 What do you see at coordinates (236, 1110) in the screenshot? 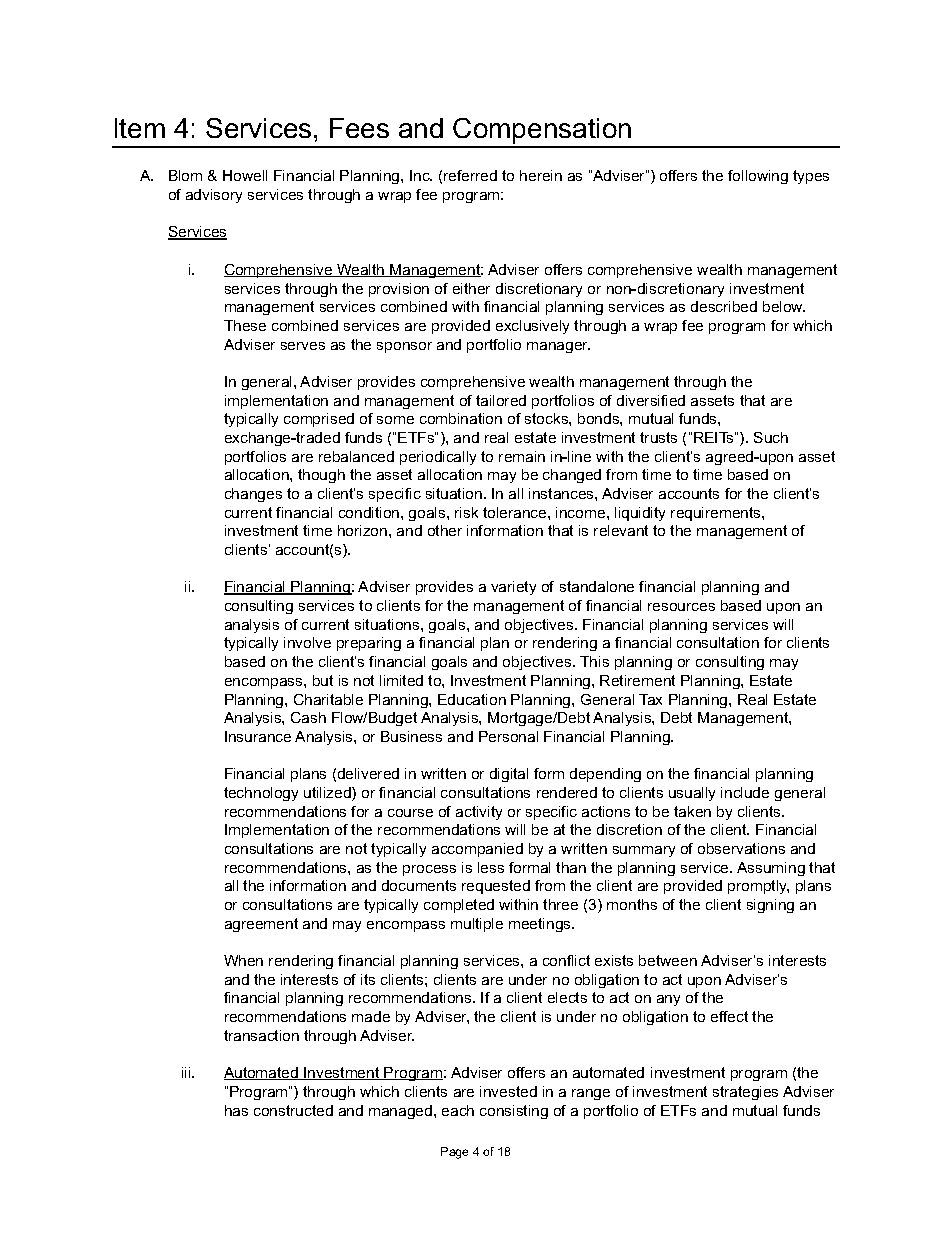
I see `has` at bounding box center [236, 1110].
